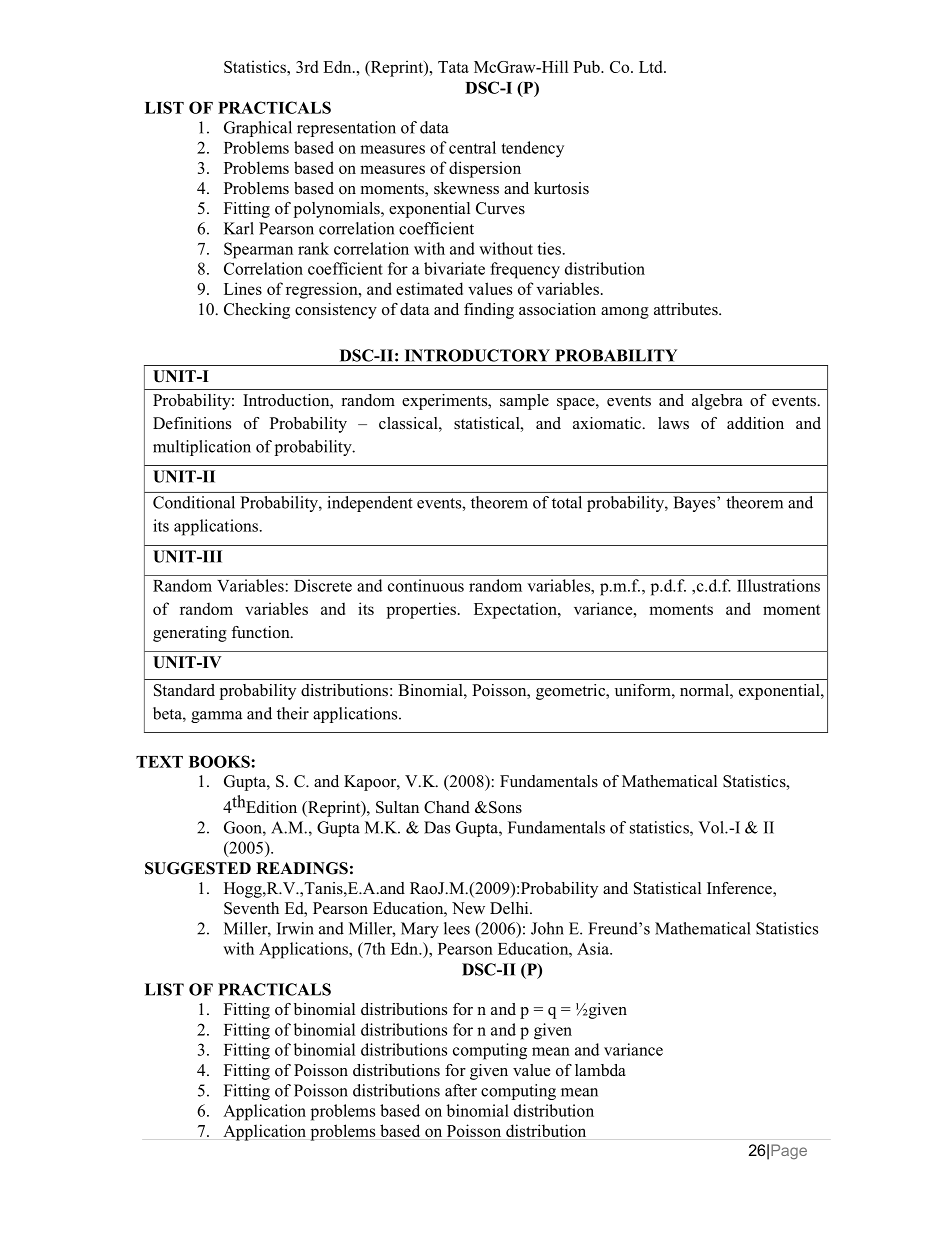 Image resolution: width=952 pixels, height=1233 pixels. What do you see at coordinates (652, 66) in the screenshot?
I see `Ltd` at bounding box center [652, 66].
